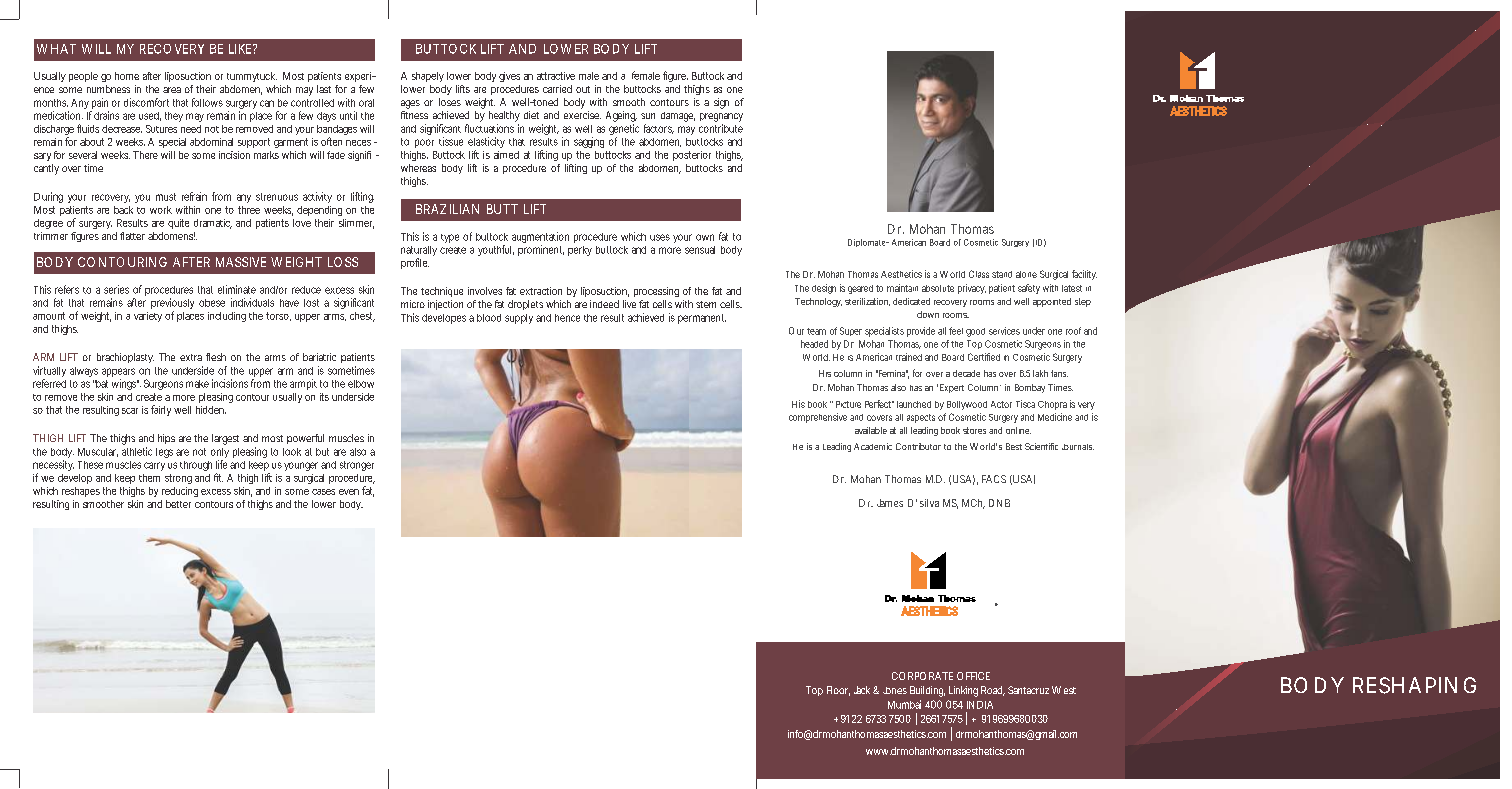  What do you see at coordinates (656, 292) in the document?
I see `processing` at bounding box center [656, 292].
